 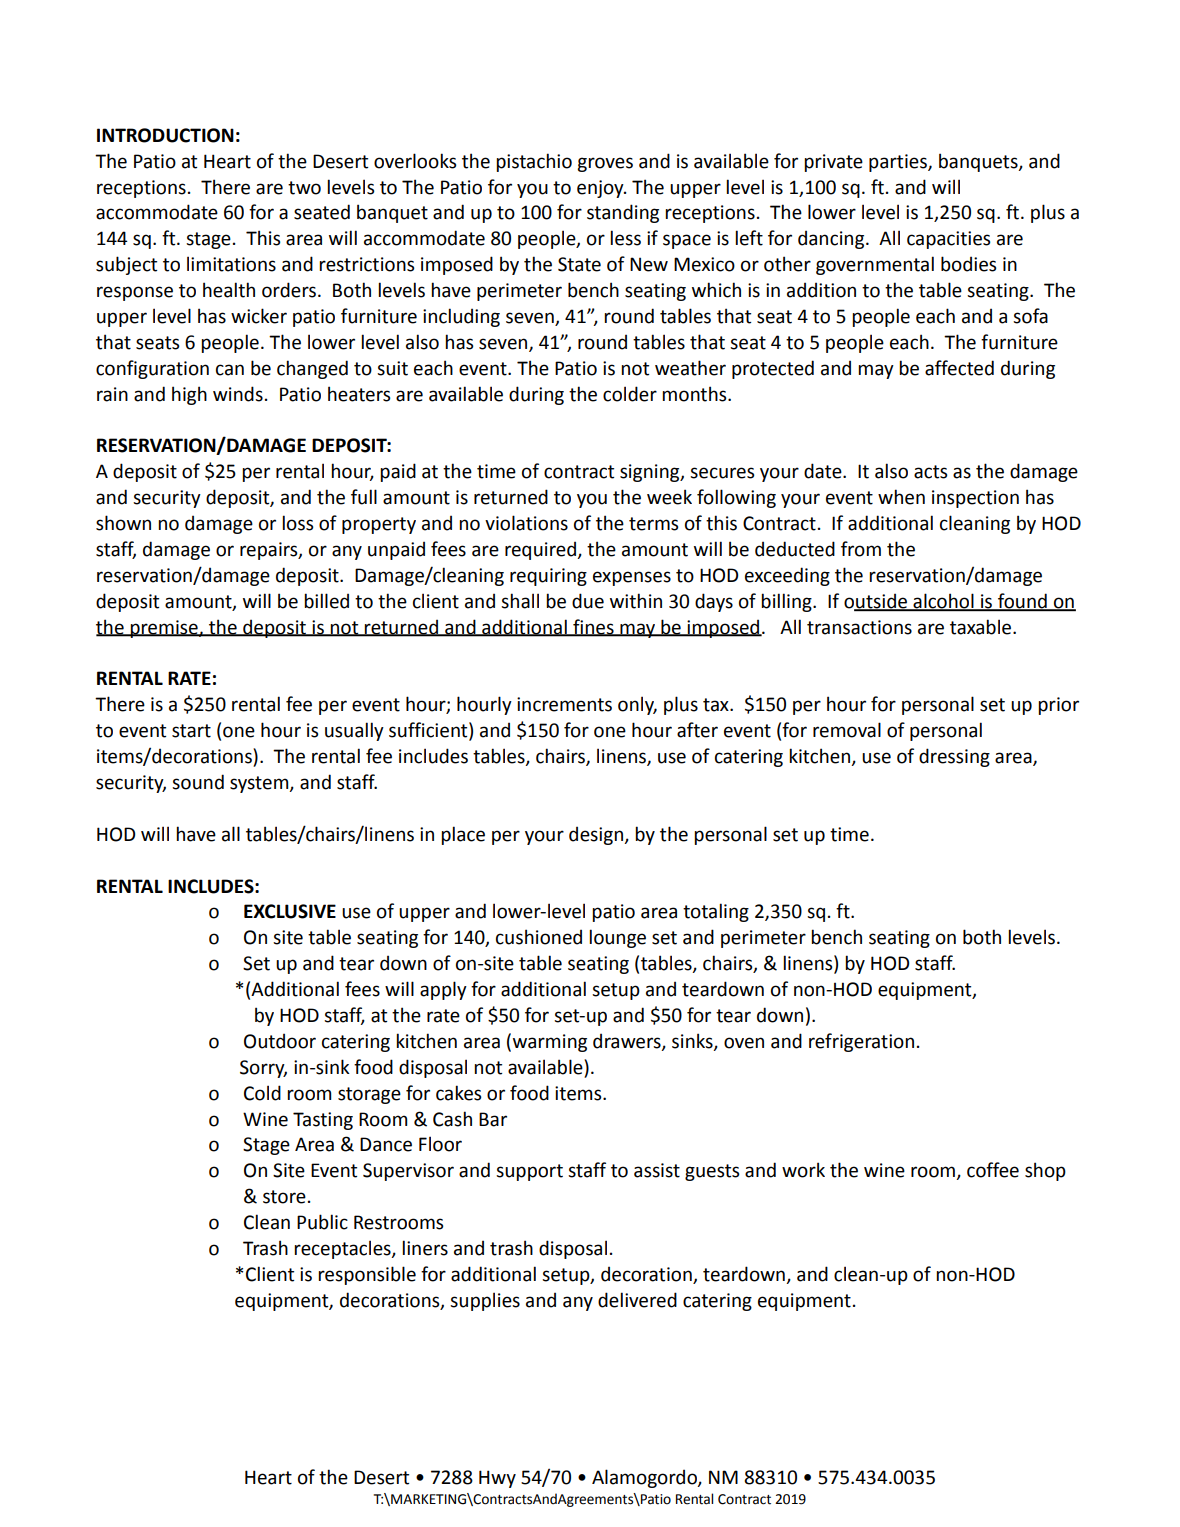 What do you see at coordinates (550, 1043) in the image?
I see `warming` at bounding box center [550, 1043].
